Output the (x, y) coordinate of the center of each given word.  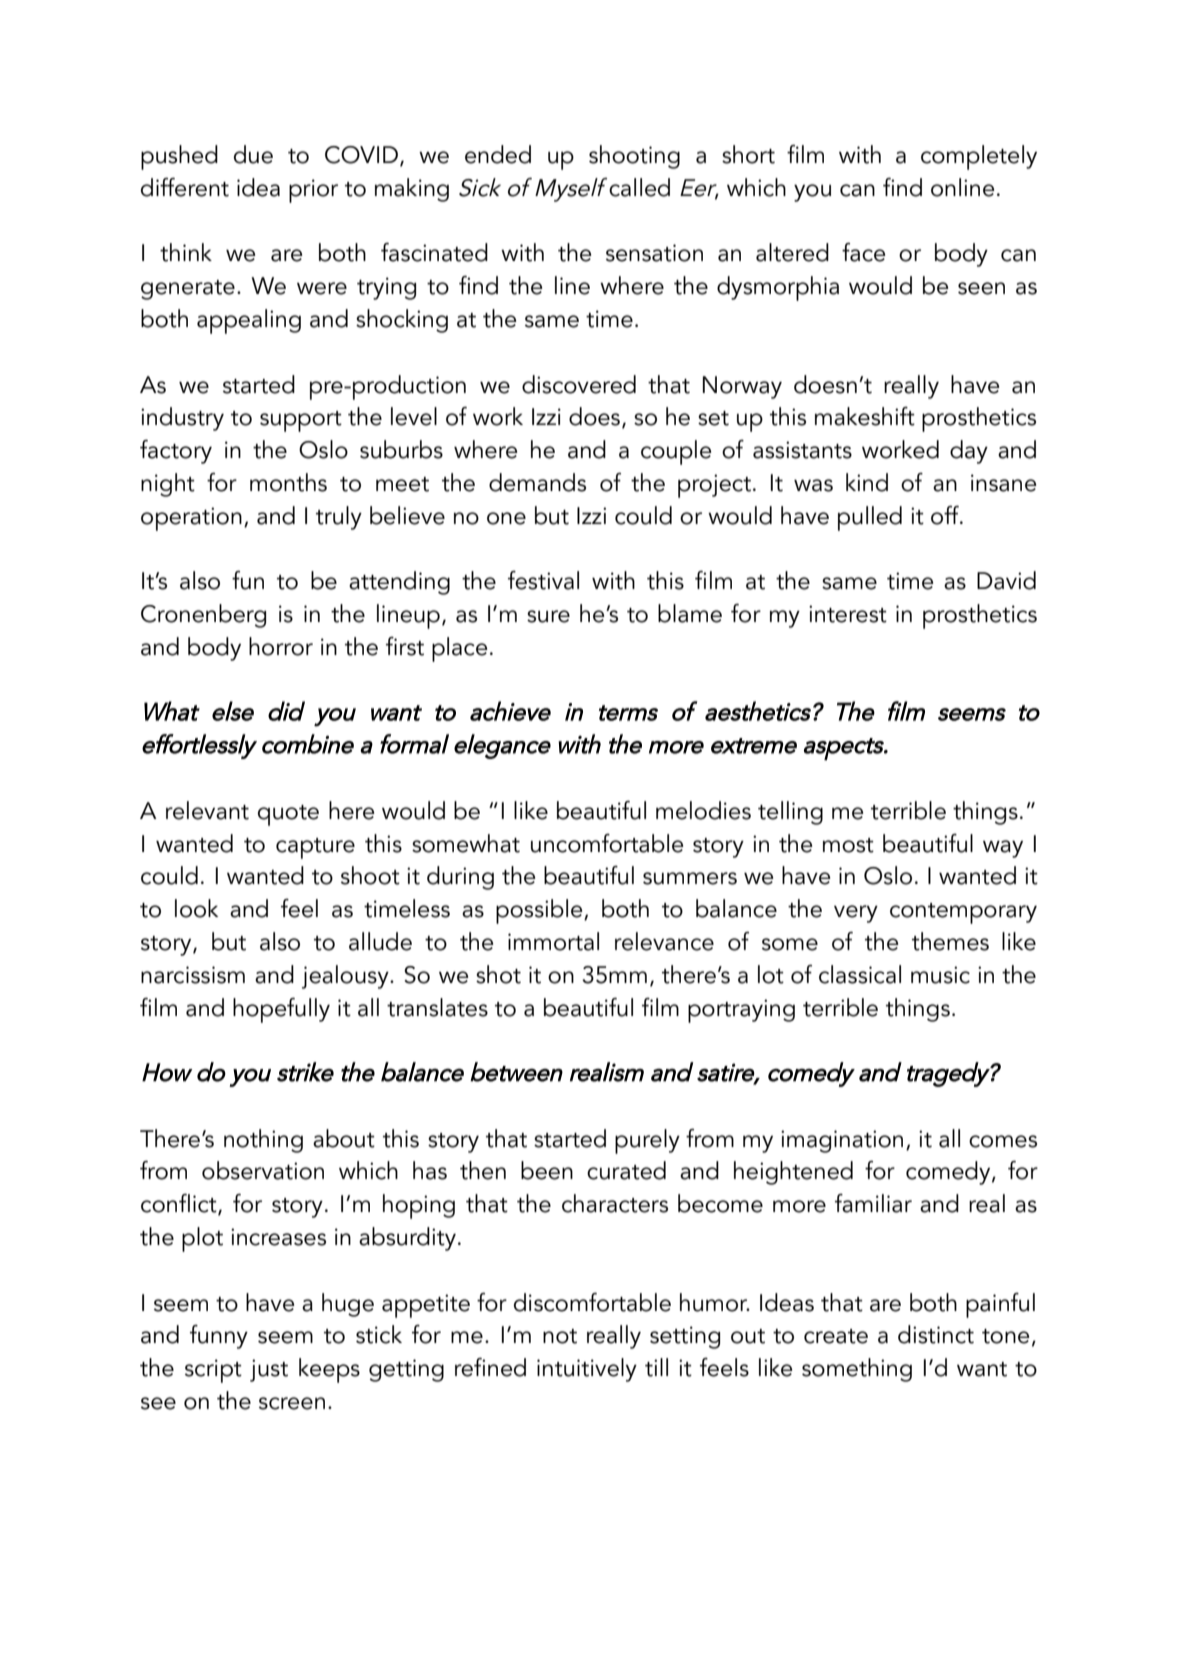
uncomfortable (607, 843)
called (639, 187)
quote (288, 815)
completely (979, 157)
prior (313, 191)
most (848, 845)
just (269, 1370)
